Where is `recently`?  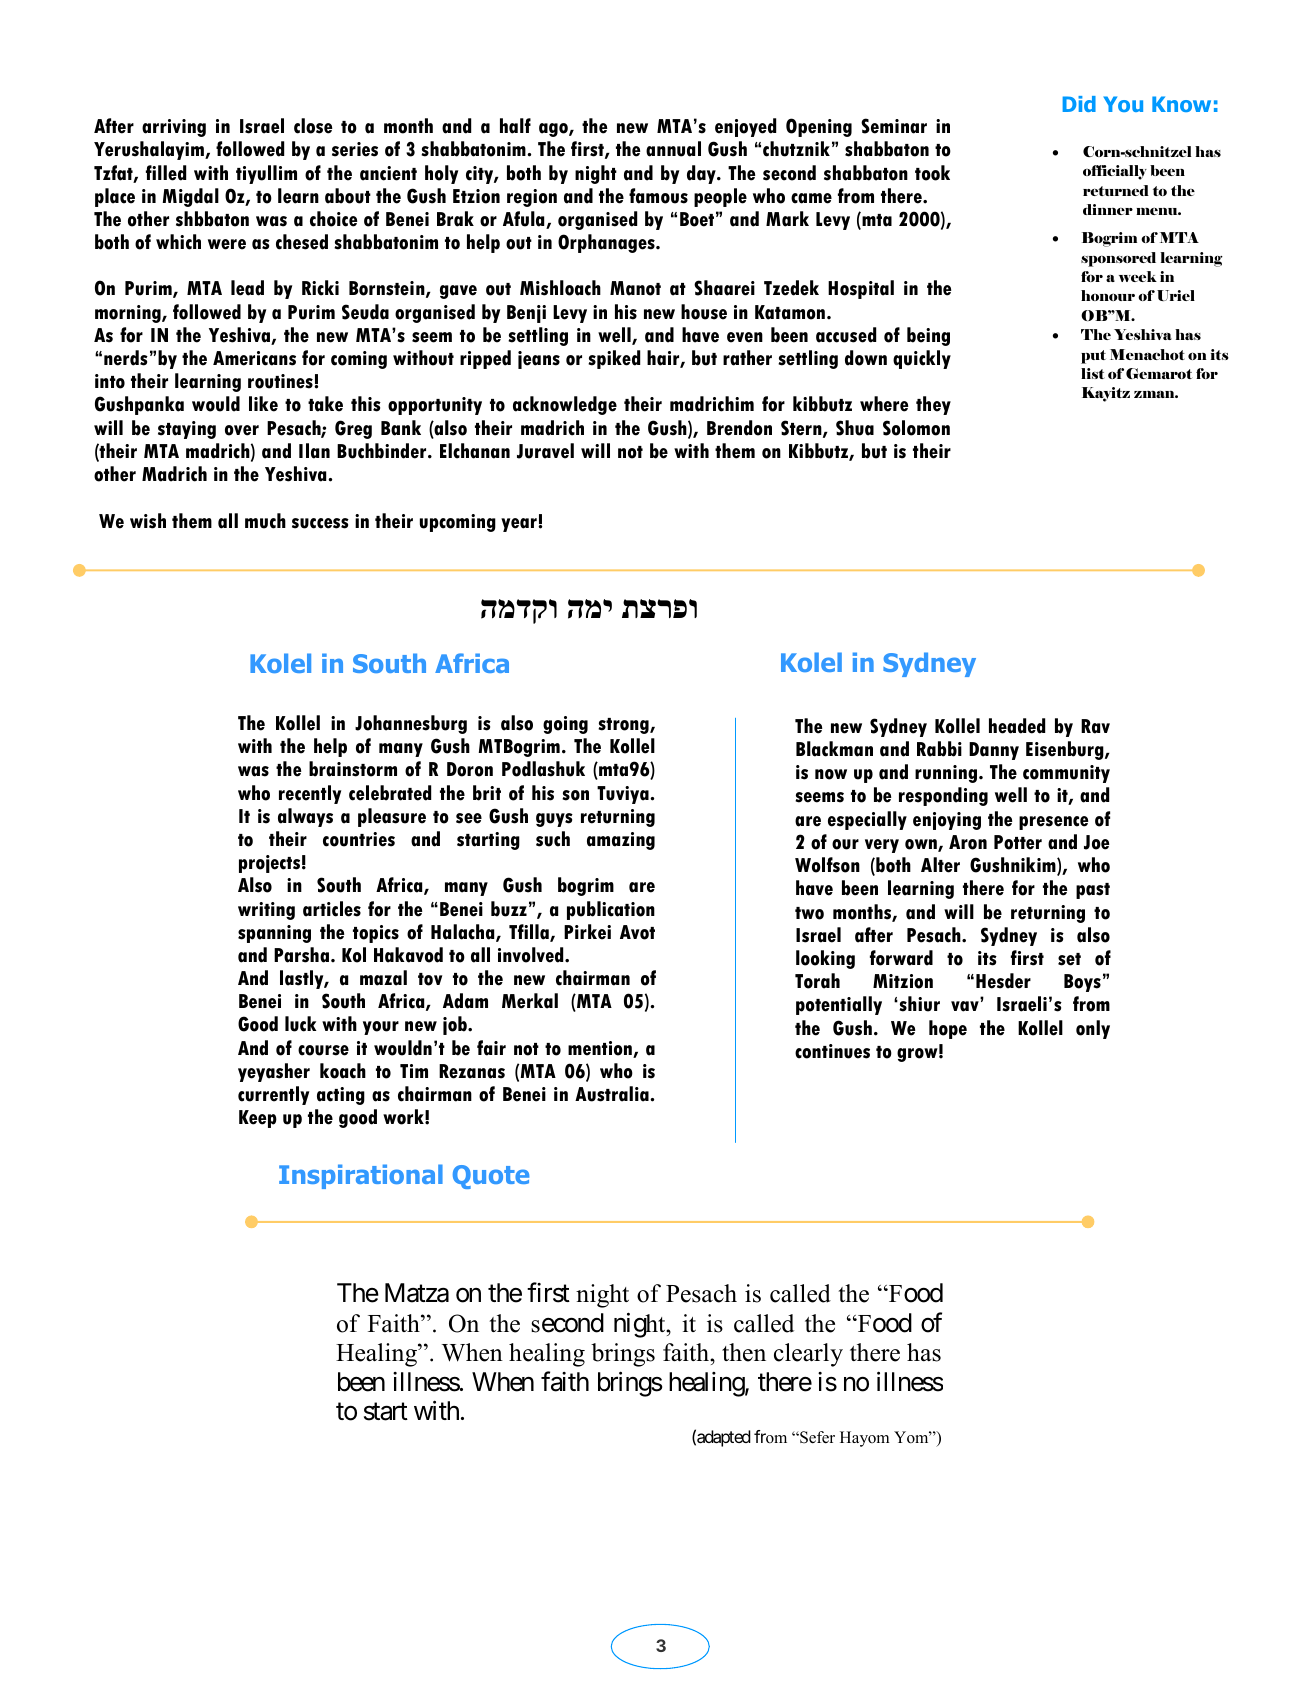 recently is located at coordinates (310, 794).
